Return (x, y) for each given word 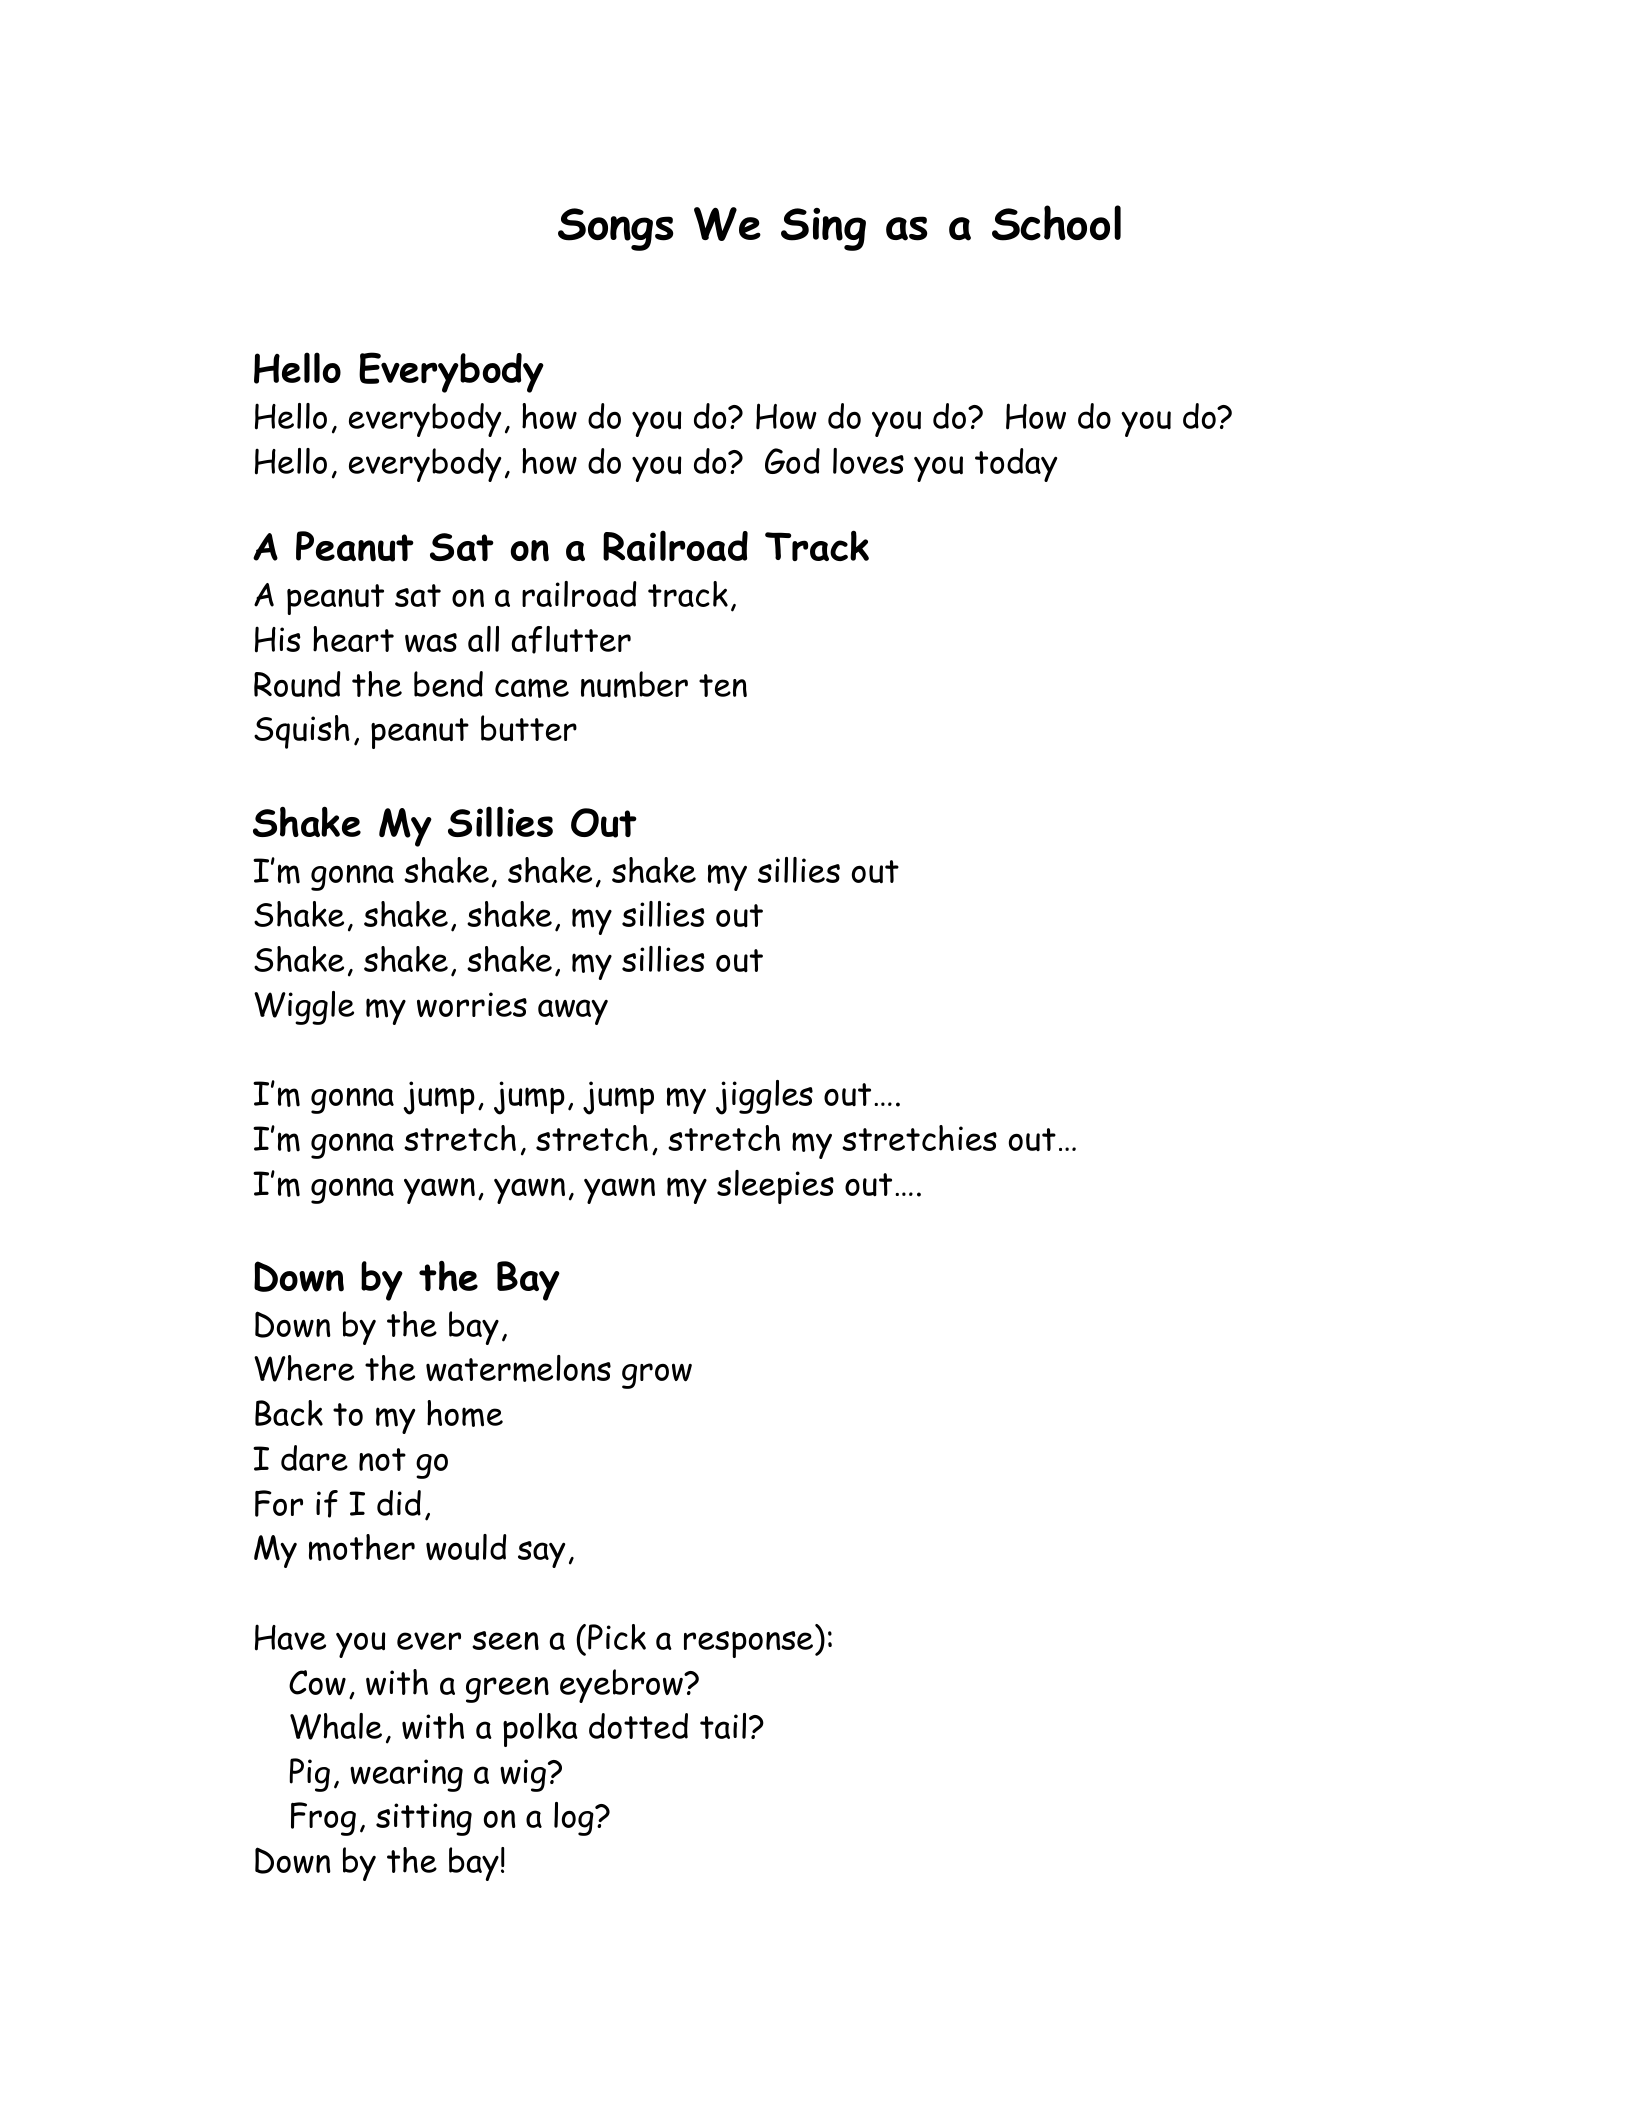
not (382, 1459)
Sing (823, 229)
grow (657, 1376)
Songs (616, 229)
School (1056, 223)
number (634, 684)
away (573, 1012)
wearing (406, 1775)
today (1016, 465)
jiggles (764, 1097)
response (750, 1644)
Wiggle (304, 1008)
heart (353, 639)
